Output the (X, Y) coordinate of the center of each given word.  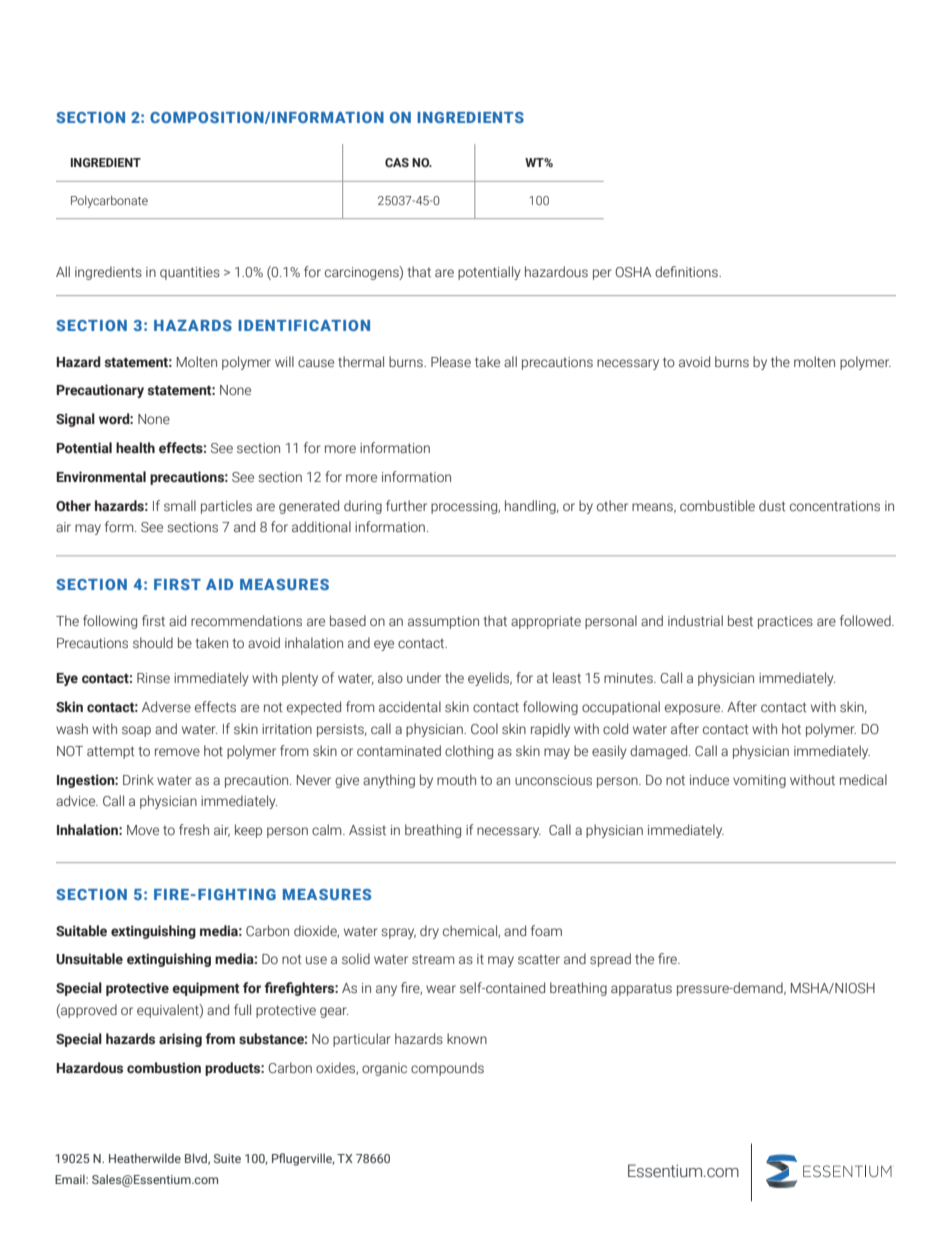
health (135, 447)
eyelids (490, 679)
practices (785, 622)
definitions (687, 271)
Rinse (153, 678)
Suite (227, 1158)
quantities (190, 273)
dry (429, 932)
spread (610, 960)
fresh (194, 830)
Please (451, 362)
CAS (397, 162)
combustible (717, 506)
